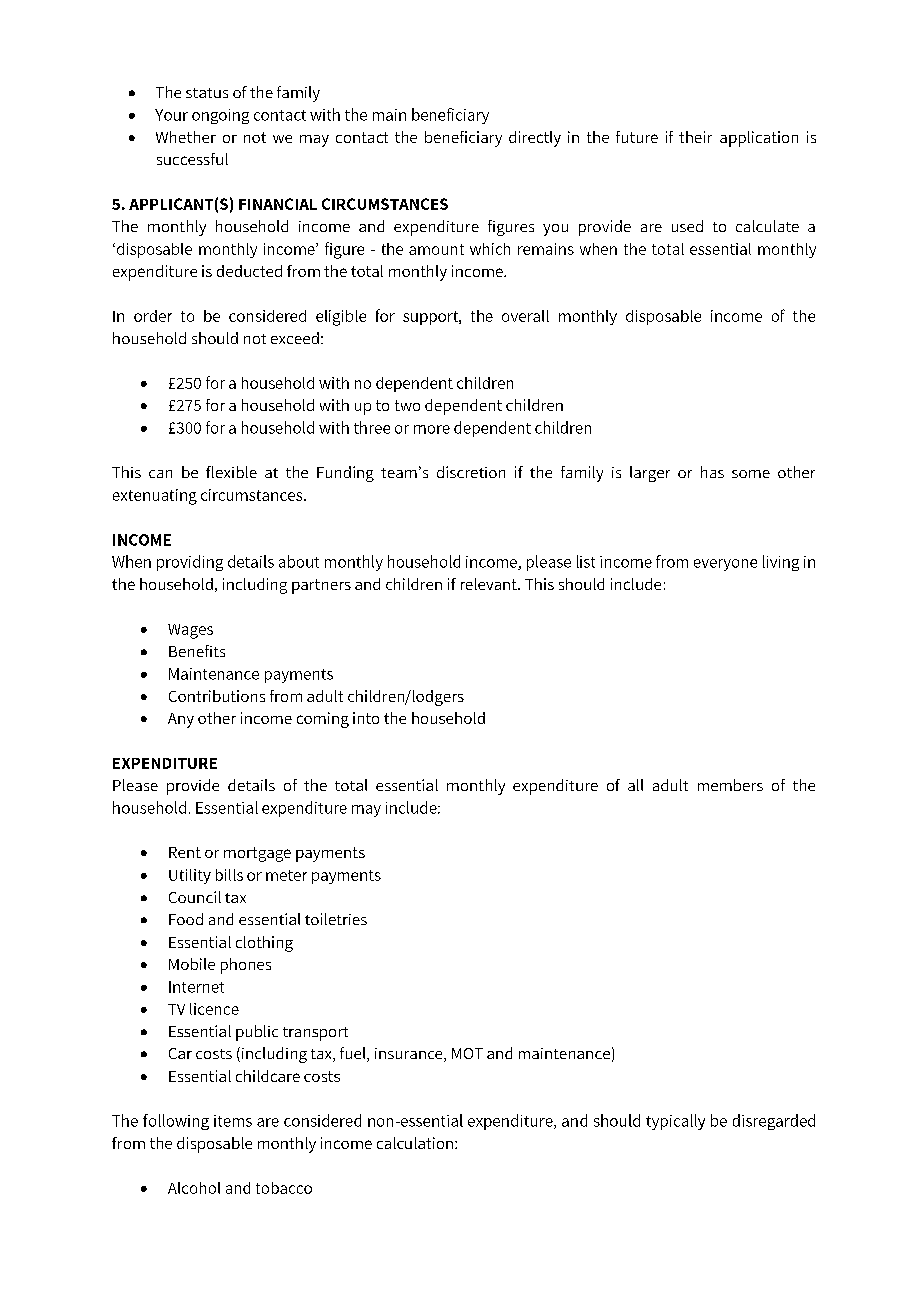 Image resolution: width=924 pixels, height=1308 pixels. I want to click on relevant, so click(490, 584).
